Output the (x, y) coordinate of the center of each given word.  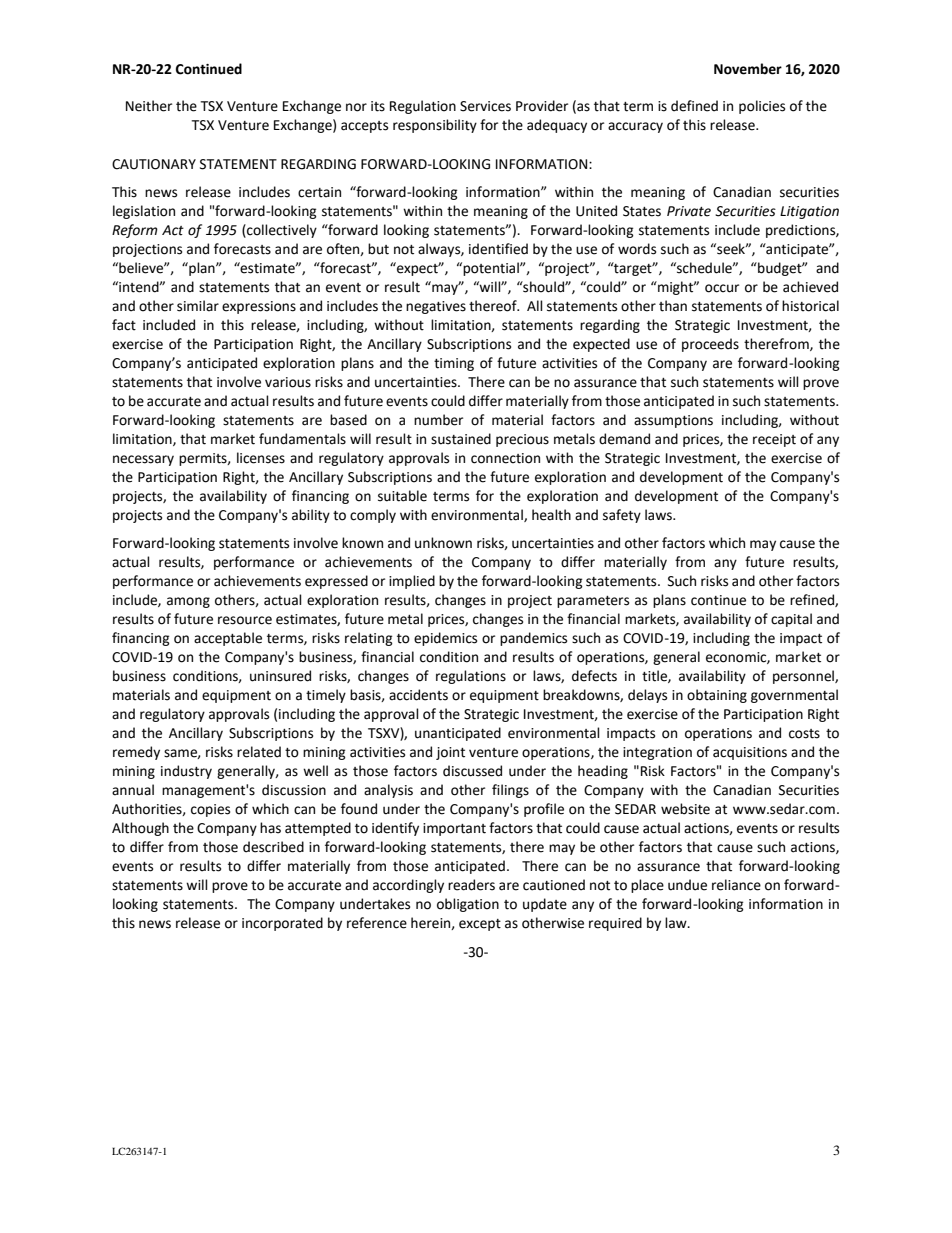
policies (762, 107)
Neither (149, 106)
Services (485, 106)
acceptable (228, 639)
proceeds (710, 345)
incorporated (282, 924)
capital (791, 620)
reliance (736, 885)
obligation (468, 905)
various (288, 382)
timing (454, 364)
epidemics (445, 639)
